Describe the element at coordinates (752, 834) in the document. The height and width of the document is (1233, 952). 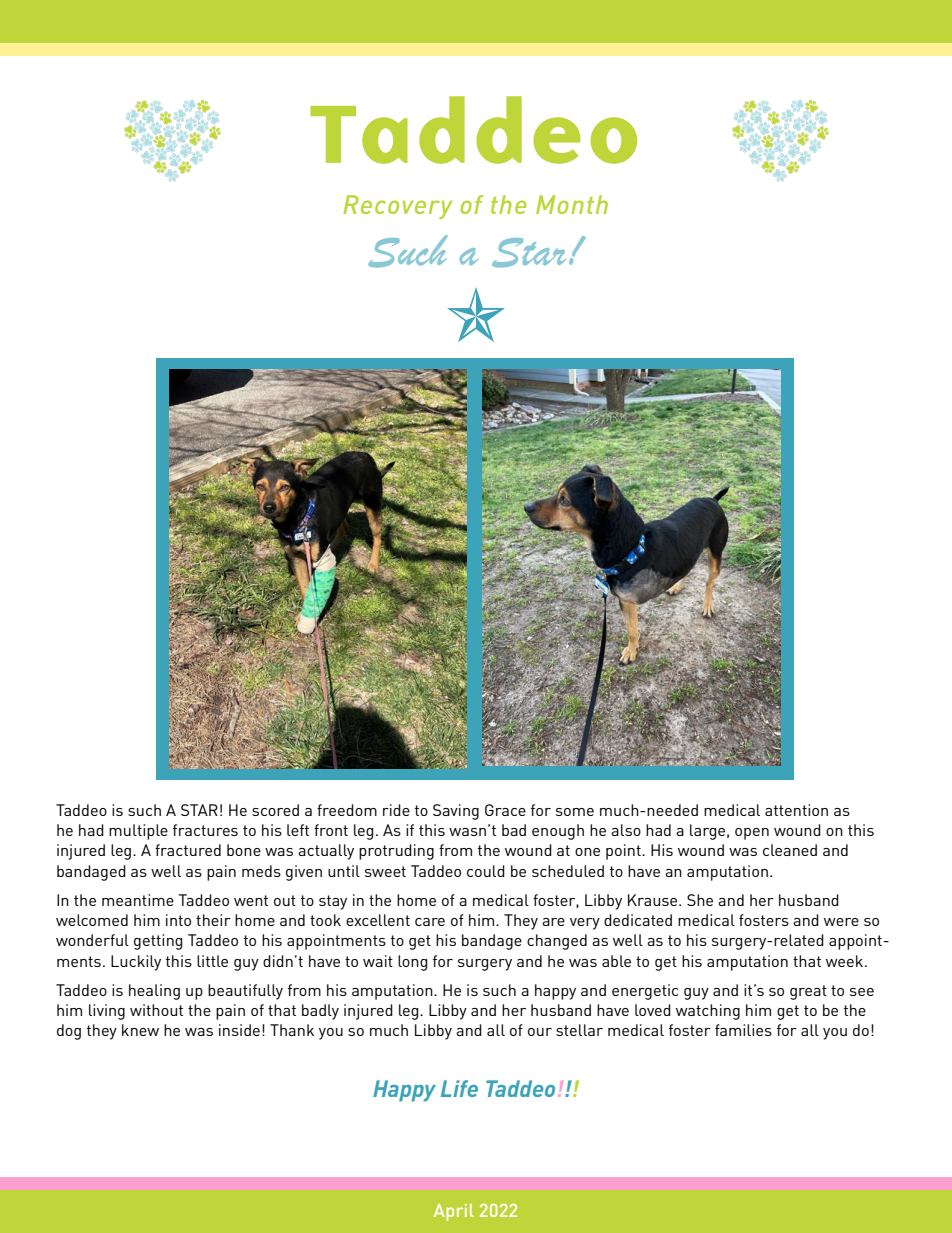
I see `open` at that location.
